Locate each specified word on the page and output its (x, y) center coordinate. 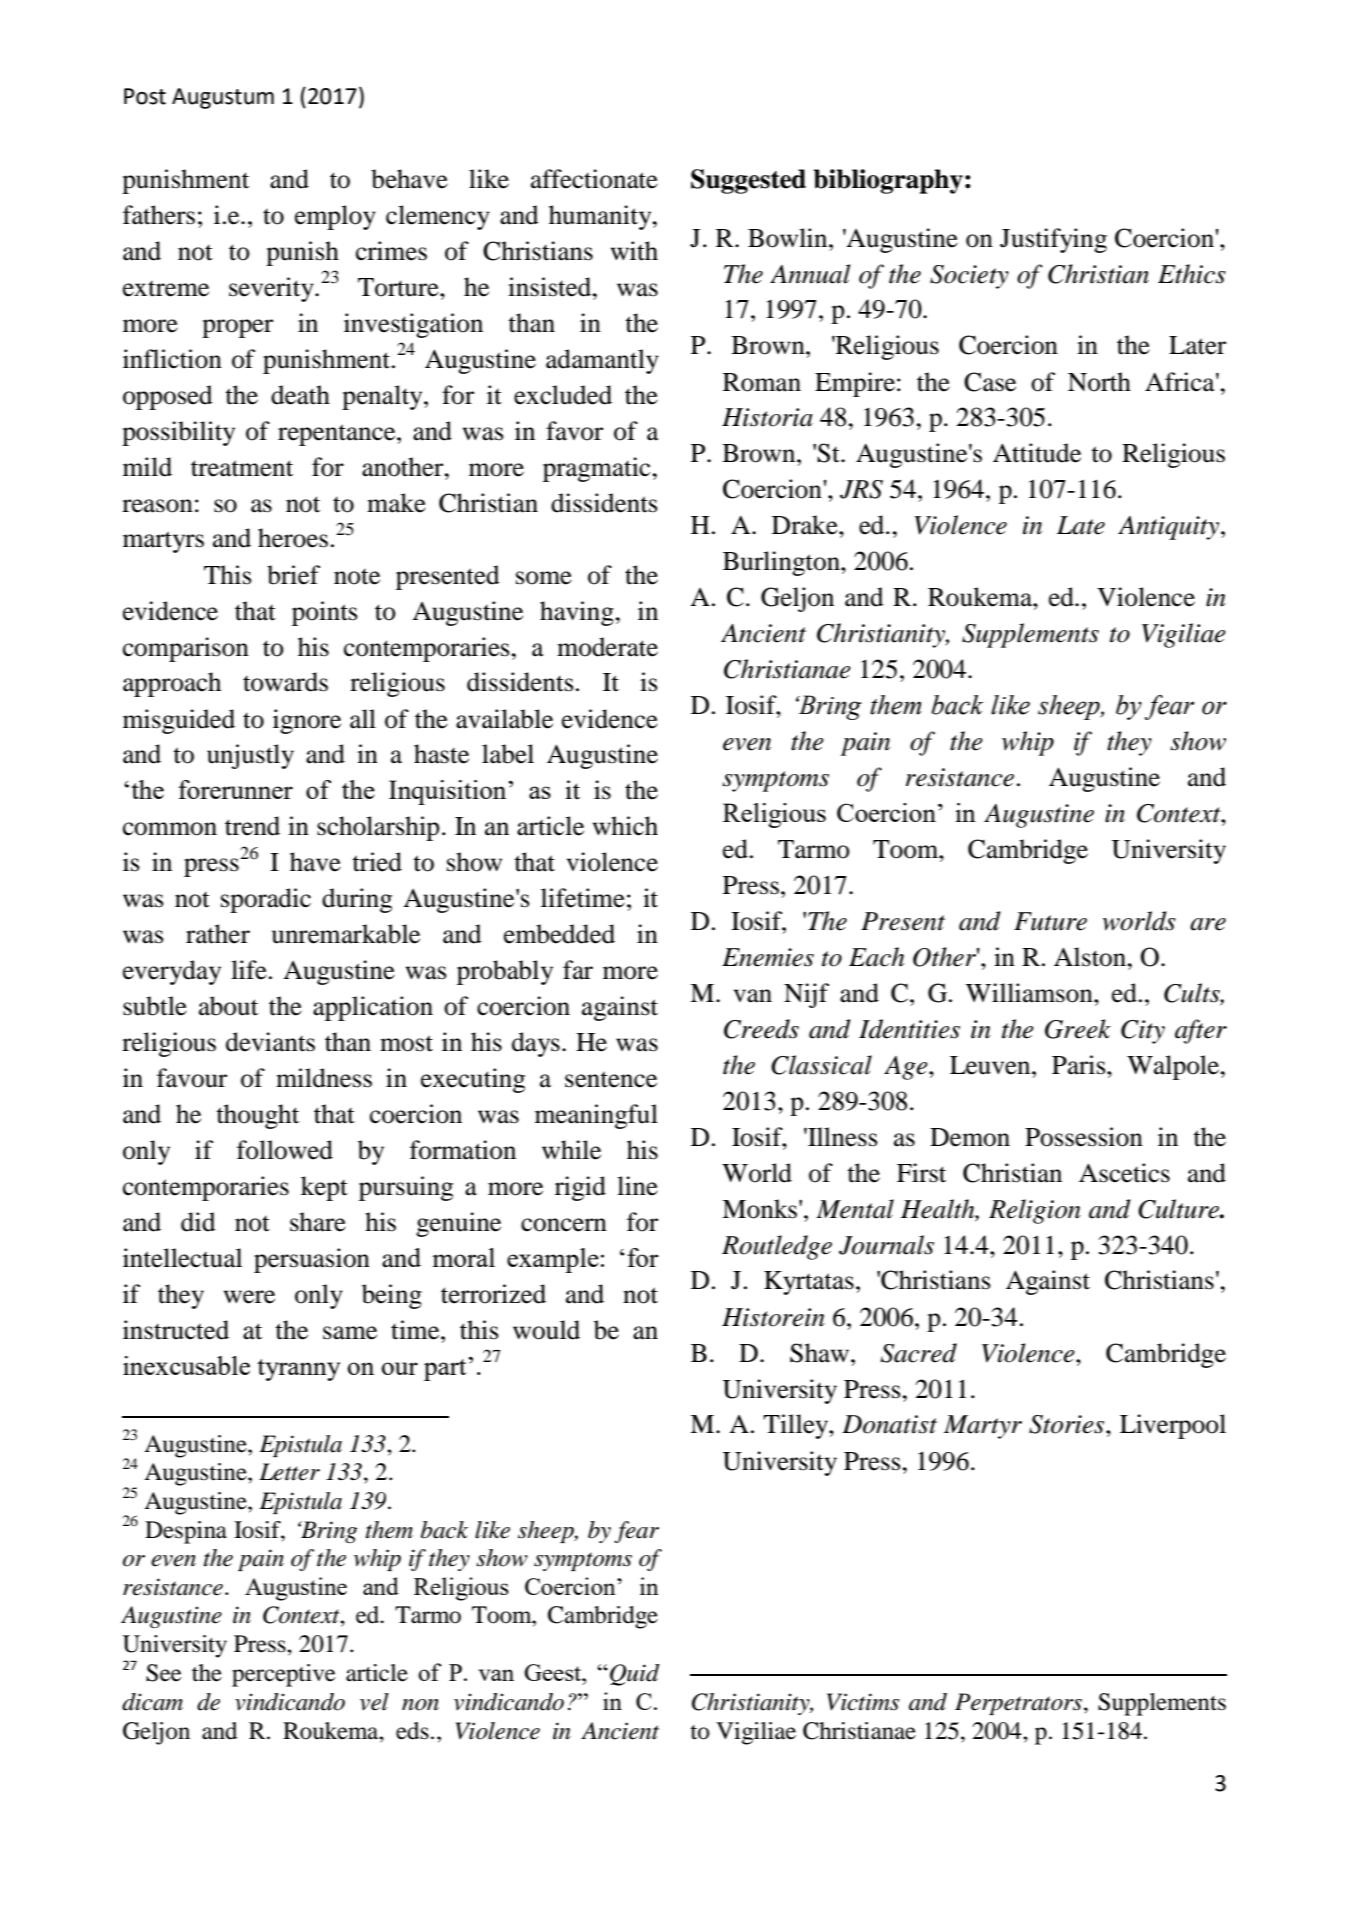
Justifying (1053, 240)
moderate (607, 647)
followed (285, 1150)
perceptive (284, 1675)
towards (285, 682)
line (637, 1186)
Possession (1084, 1137)
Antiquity (1170, 528)
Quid (635, 1675)
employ (335, 217)
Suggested (748, 181)
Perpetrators (1020, 1704)
